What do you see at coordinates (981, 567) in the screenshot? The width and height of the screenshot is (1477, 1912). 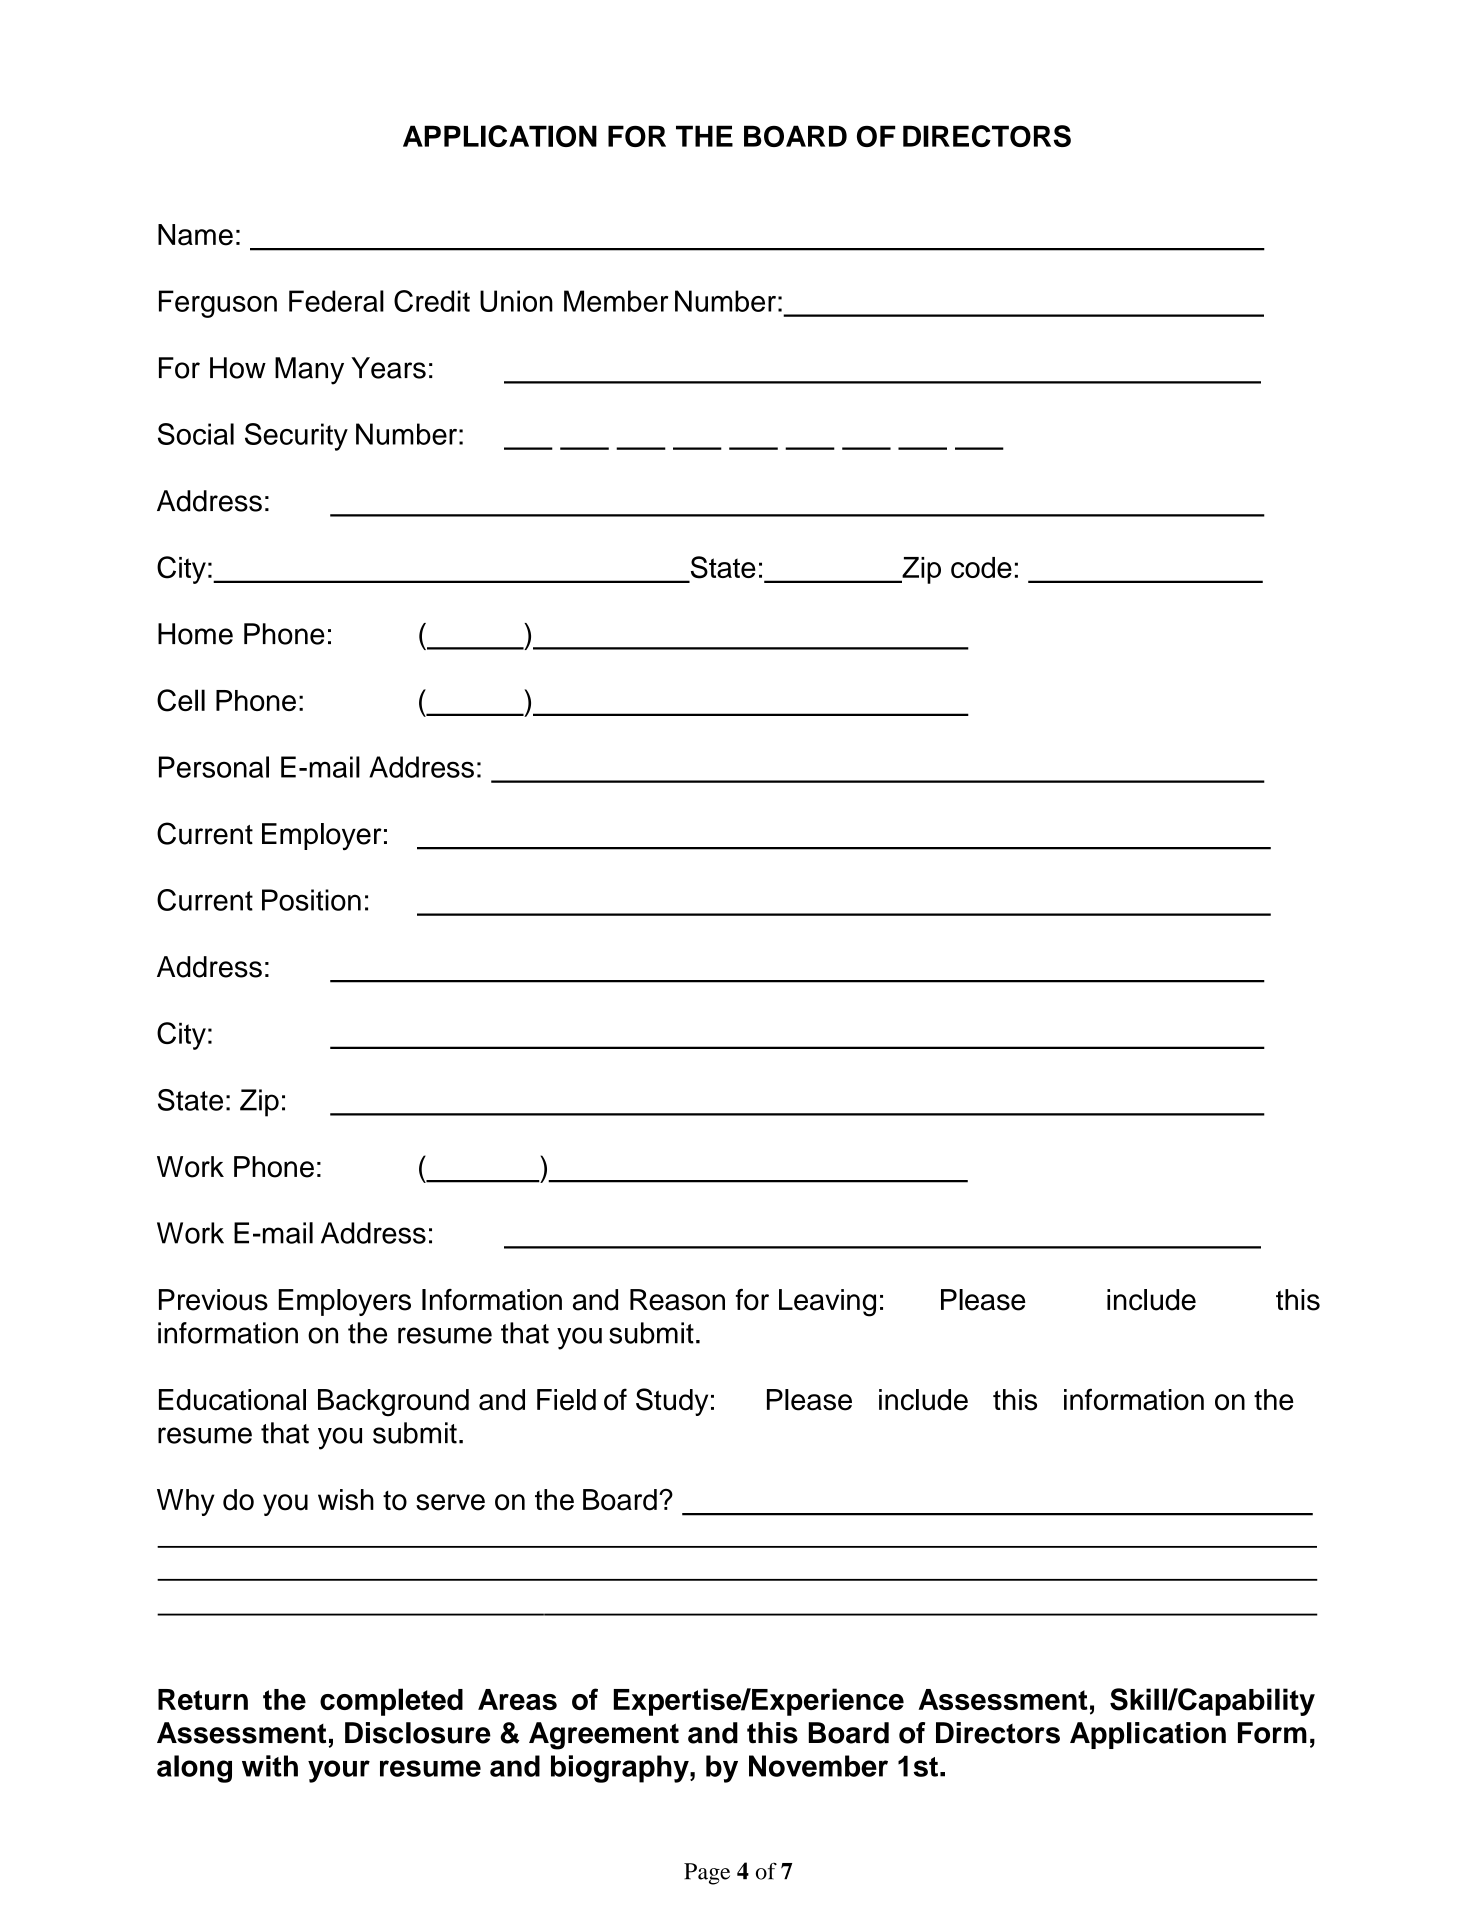 I see `code` at bounding box center [981, 567].
